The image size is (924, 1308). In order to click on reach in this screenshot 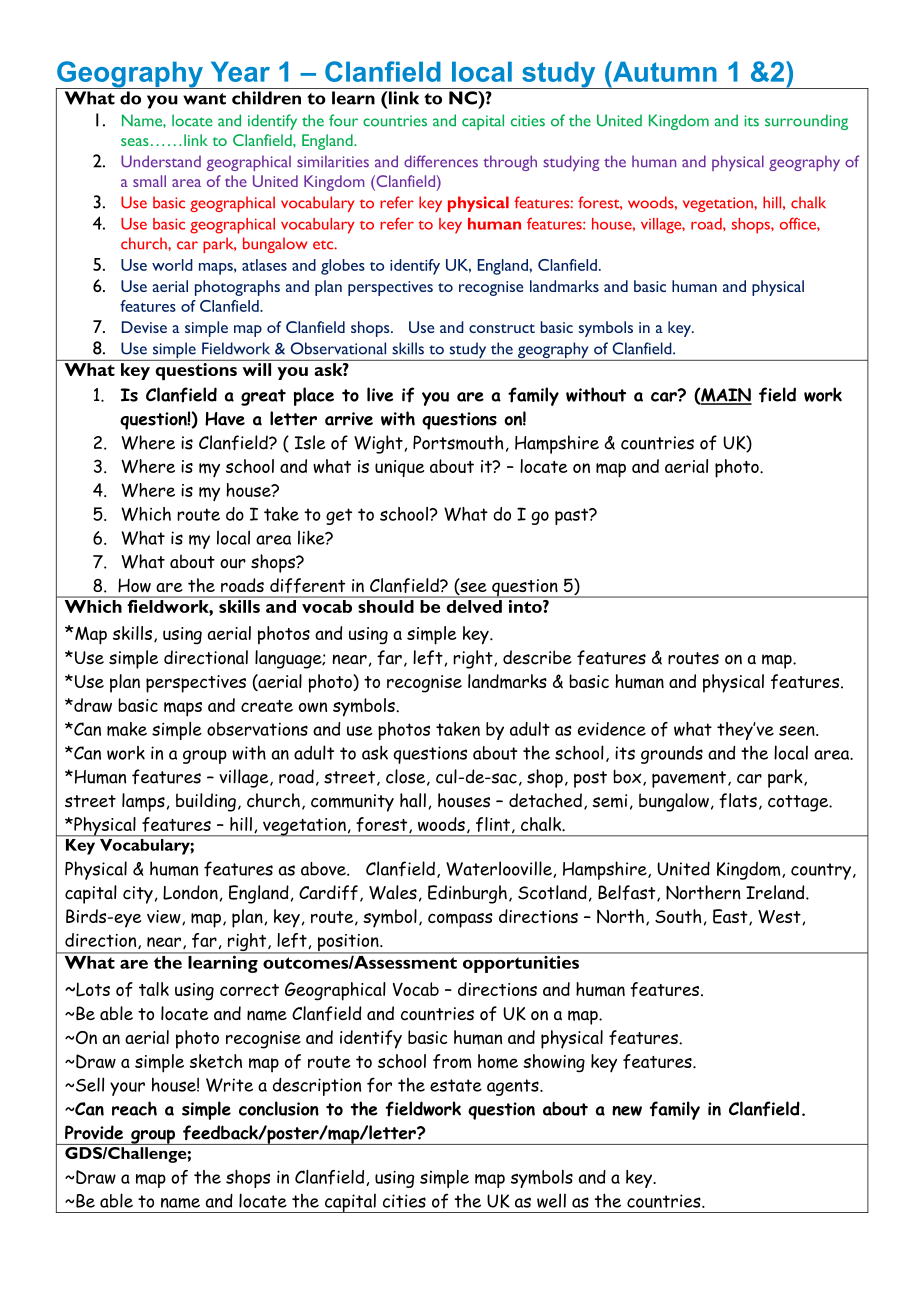, I will do `click(134, 1108)`.
